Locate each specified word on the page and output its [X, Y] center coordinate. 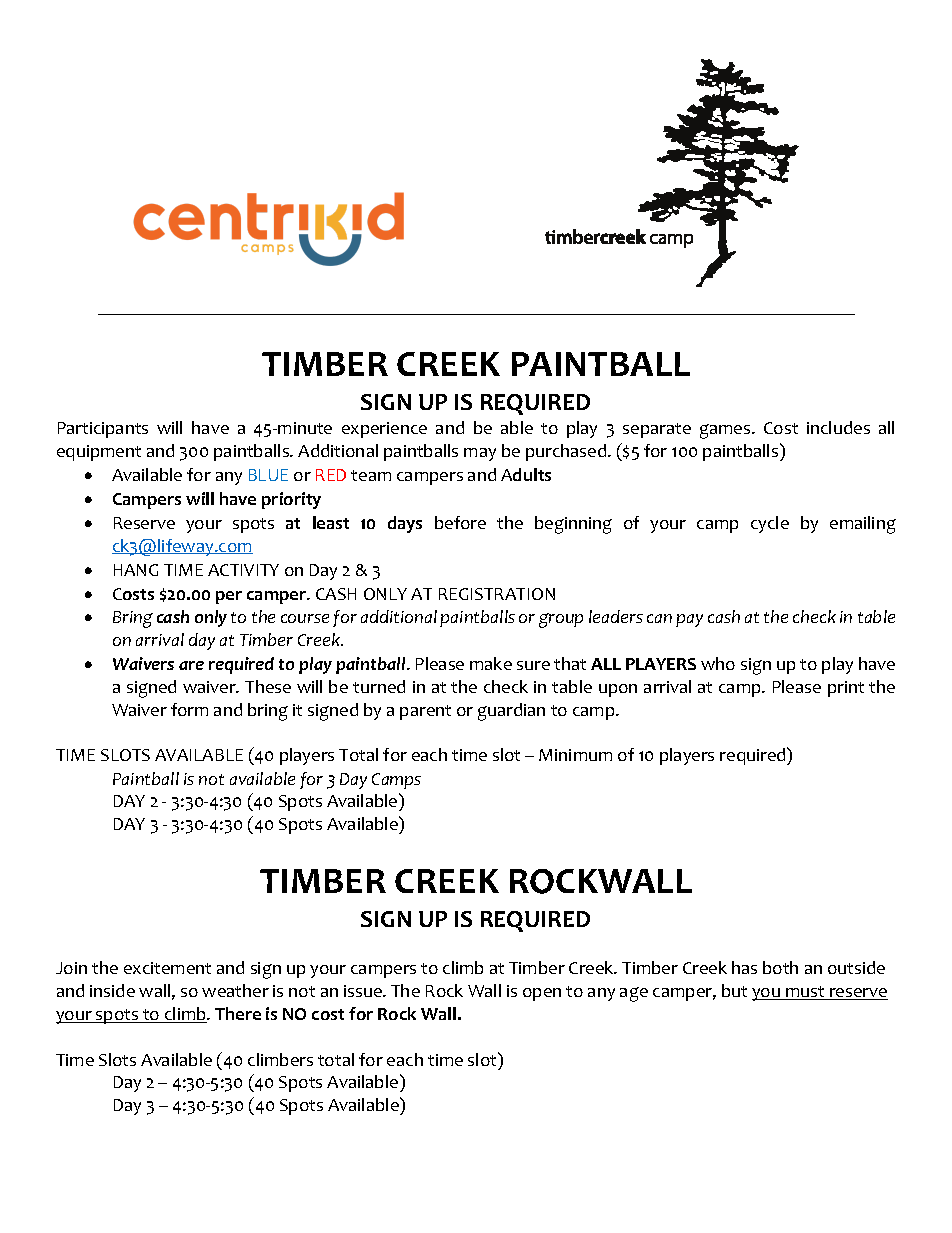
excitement [167, 968]
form [189, 709]
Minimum [575, 755]
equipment [99, 453]
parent [425, 712]
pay [689, 620]
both [780, 967]
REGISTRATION [497, 594]
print [846, 689]
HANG [136, 570]
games [726, 431]
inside [112, 990]
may [480, 454]
